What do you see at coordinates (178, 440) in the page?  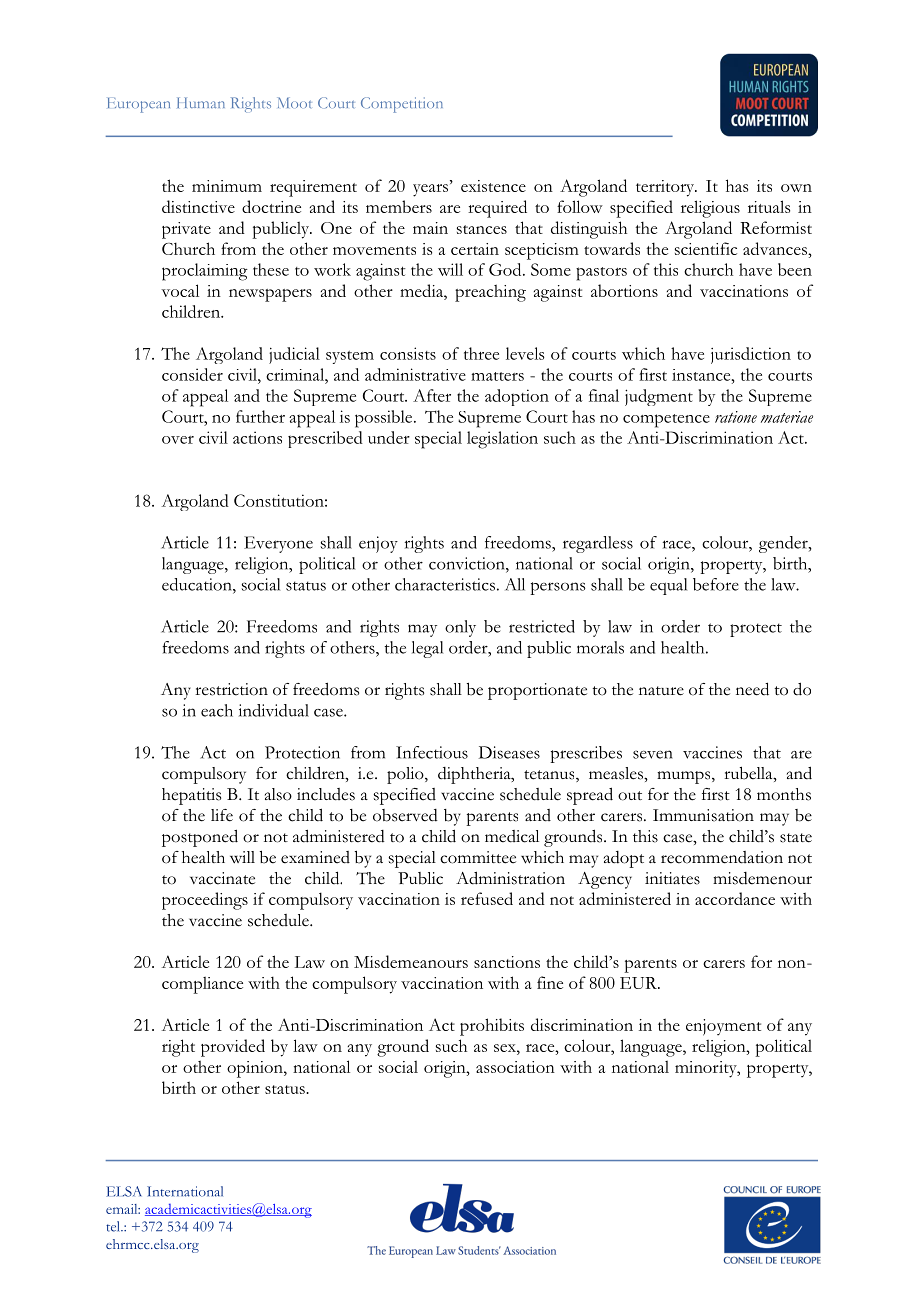 I see `over` at bounding box center [178, 440].
